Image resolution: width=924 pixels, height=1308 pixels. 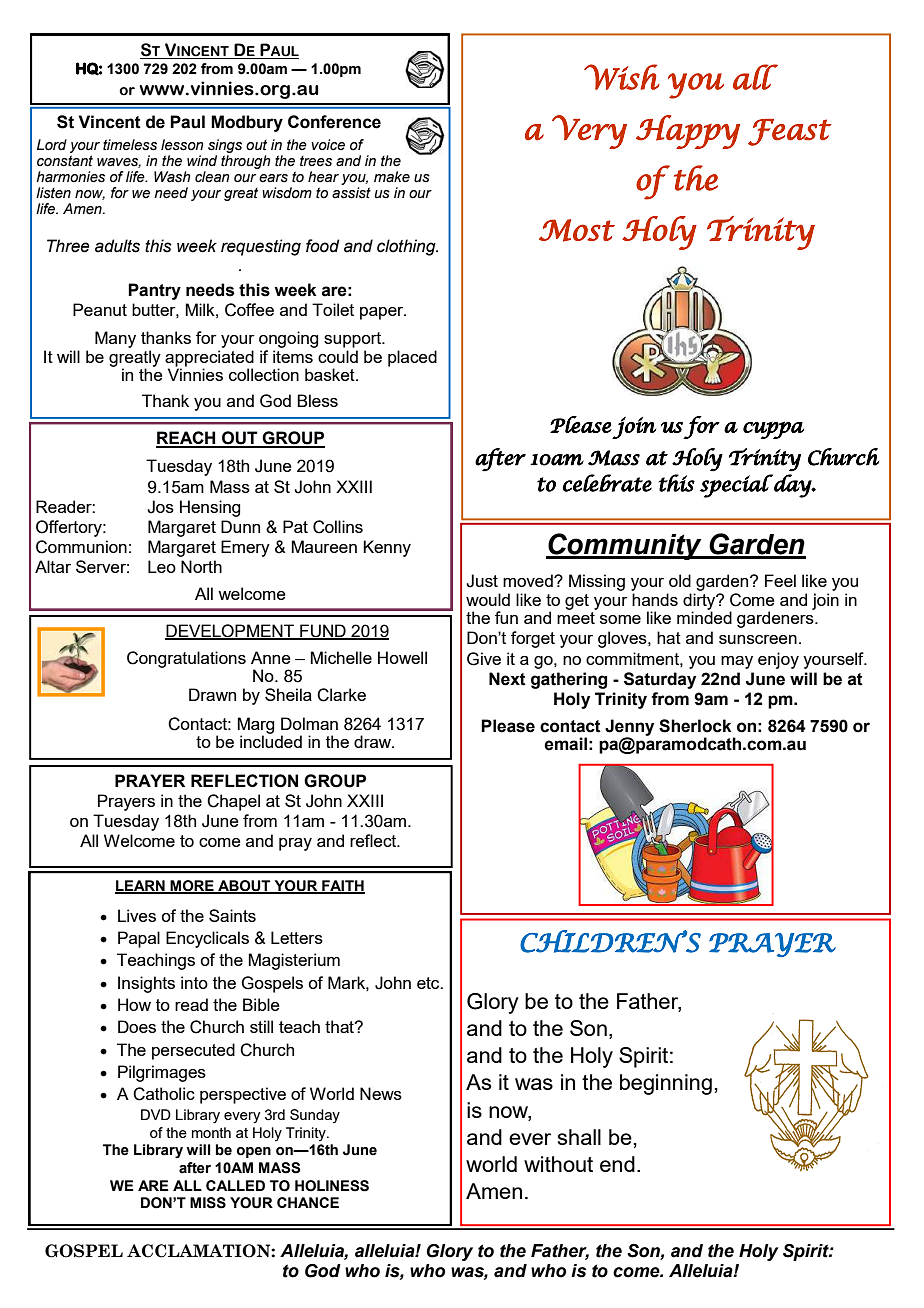 I want to click on Conference, so click(x=334, y=122).
